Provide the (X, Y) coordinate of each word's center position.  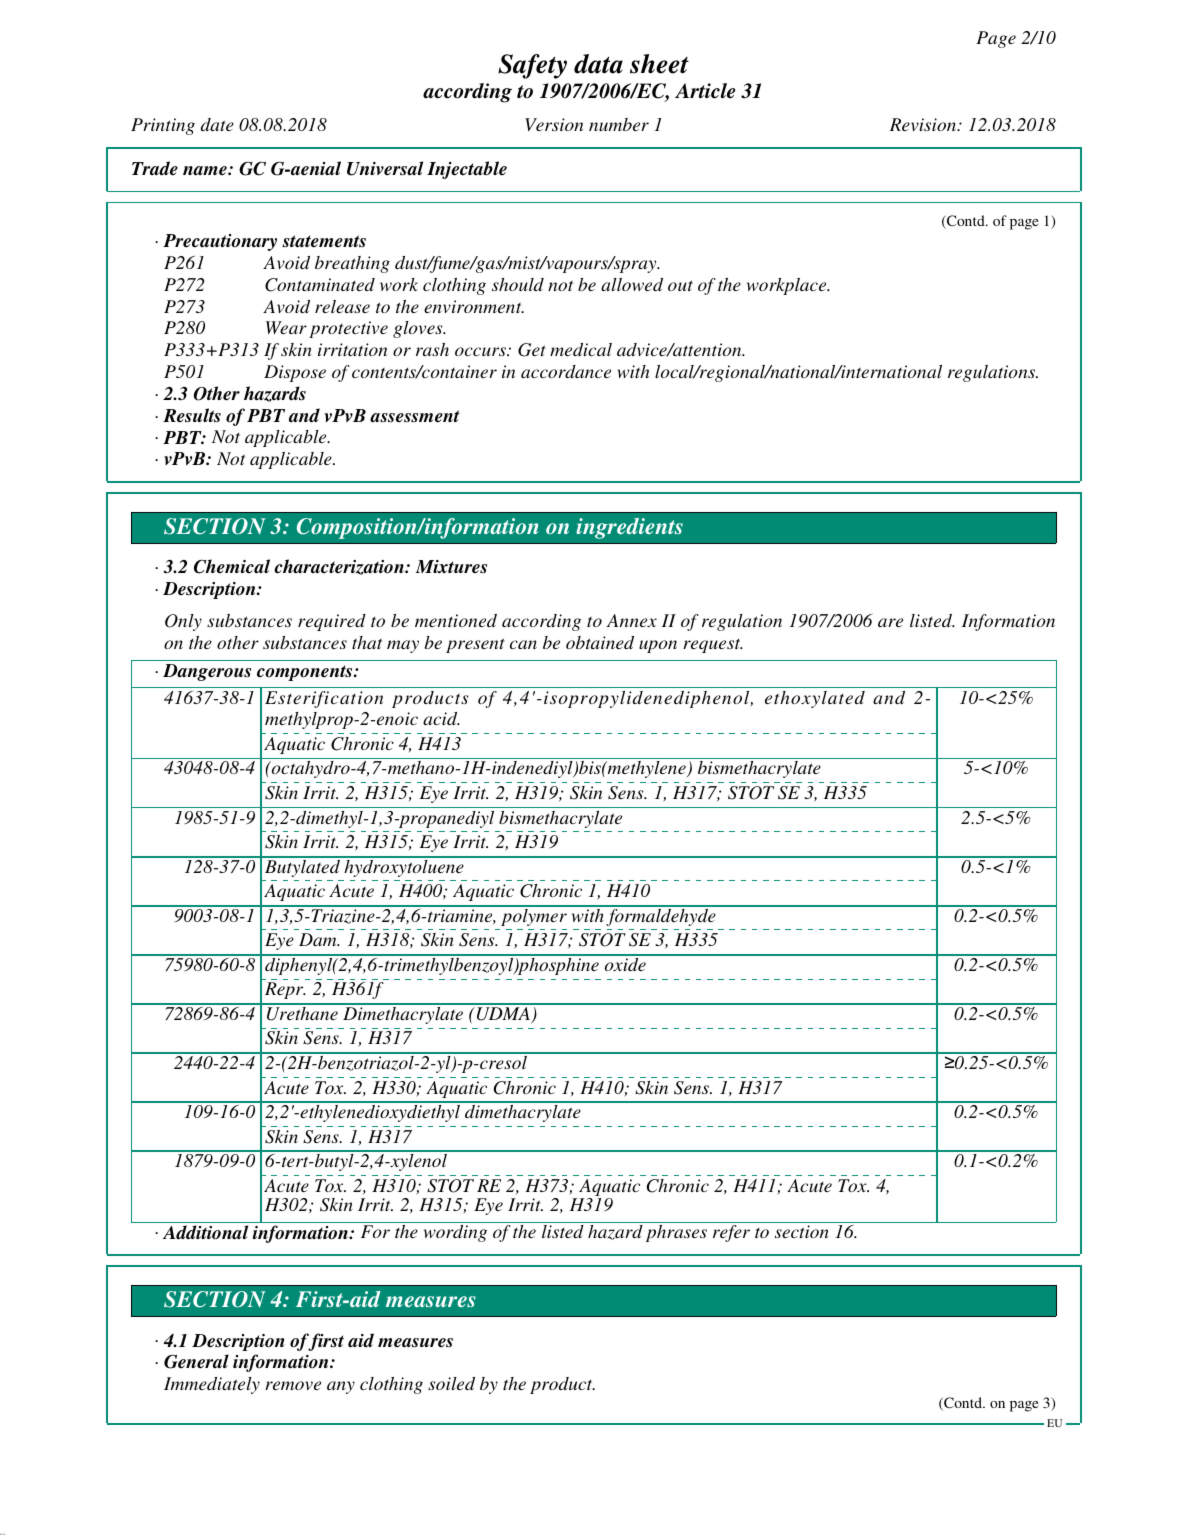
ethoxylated (815, 699)
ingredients (629, 528)
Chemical (232, 566)
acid (441, 718)
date (217, 124)
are (890, 622)
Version (554, 124)
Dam (319, 939)
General (196, 1361)
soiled (451, 1383)
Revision (924, 124)
